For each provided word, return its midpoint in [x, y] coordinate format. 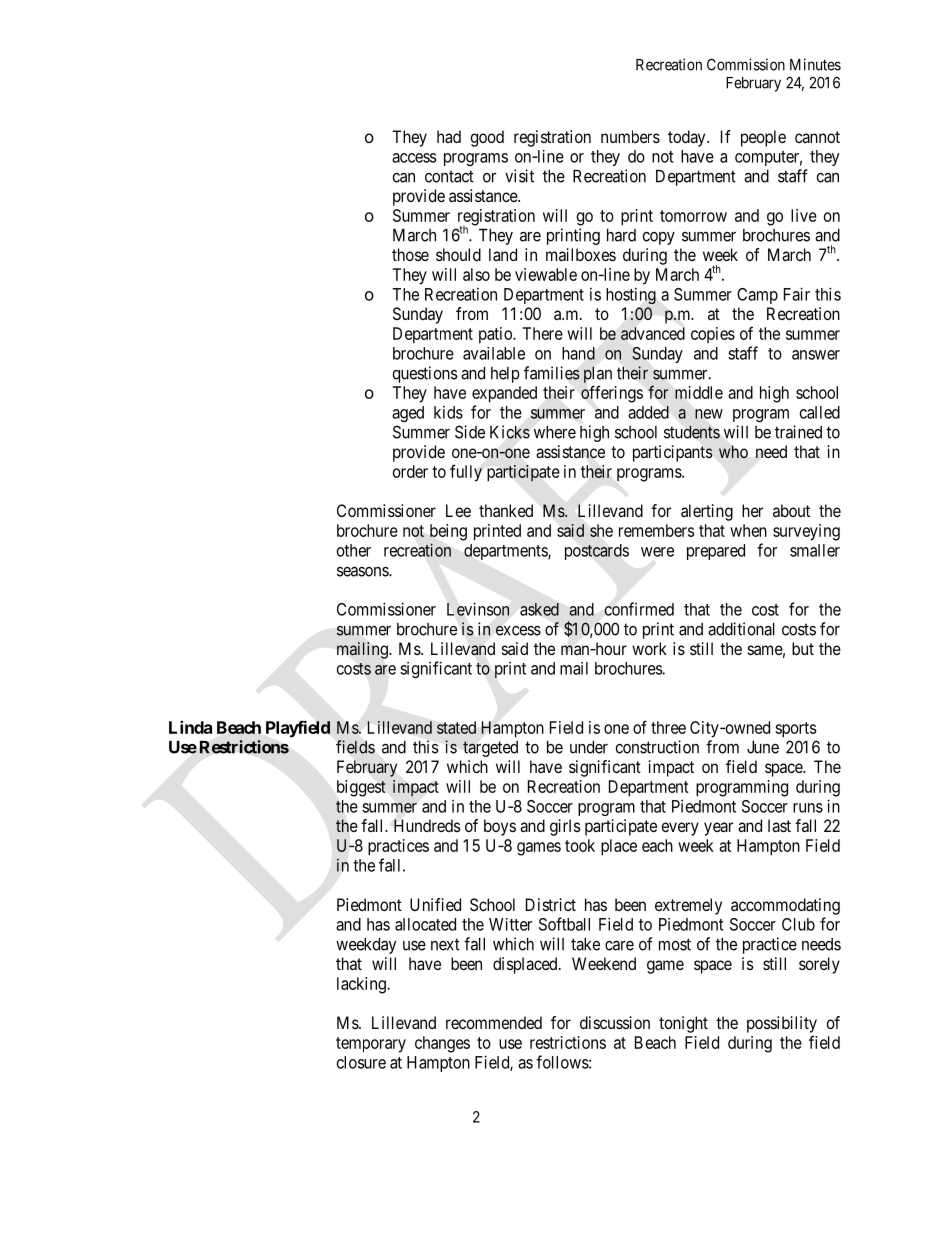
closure [361, 1062]
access [414, 158]
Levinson [478, 609]
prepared [716, 552]
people [763, 138]
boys [500, 827]
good [487, 138]
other [354, 550]
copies [713, 335]
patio [496, 335]
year [718, 829]
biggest [361, 788]
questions [425, 374]
